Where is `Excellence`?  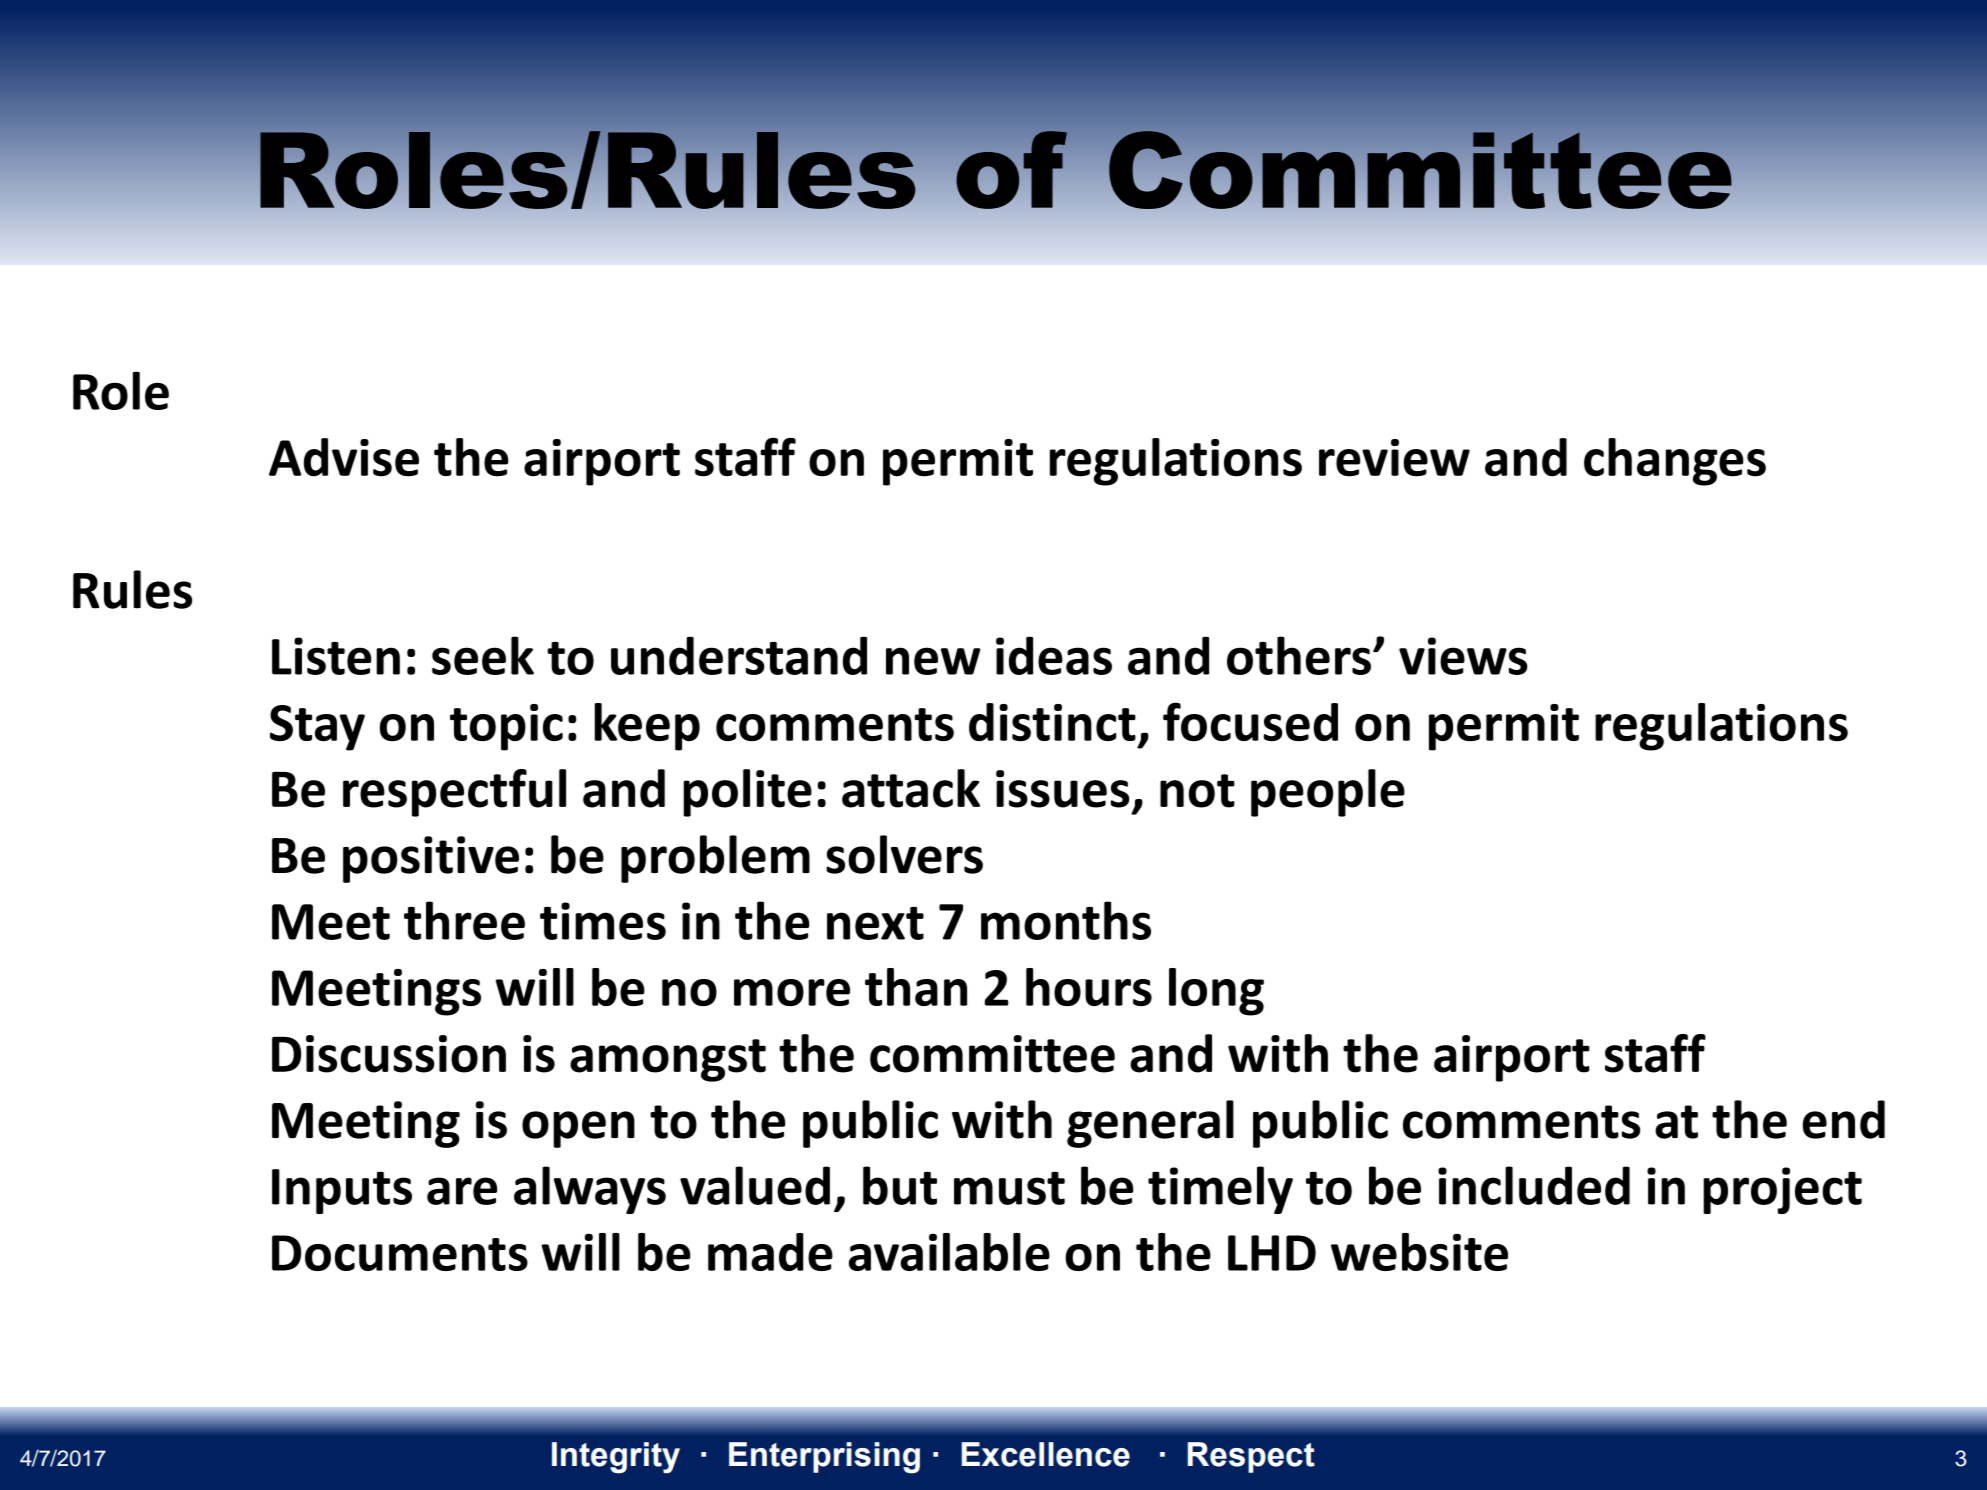
Excellence is located at coordinates (1045, 1454).
